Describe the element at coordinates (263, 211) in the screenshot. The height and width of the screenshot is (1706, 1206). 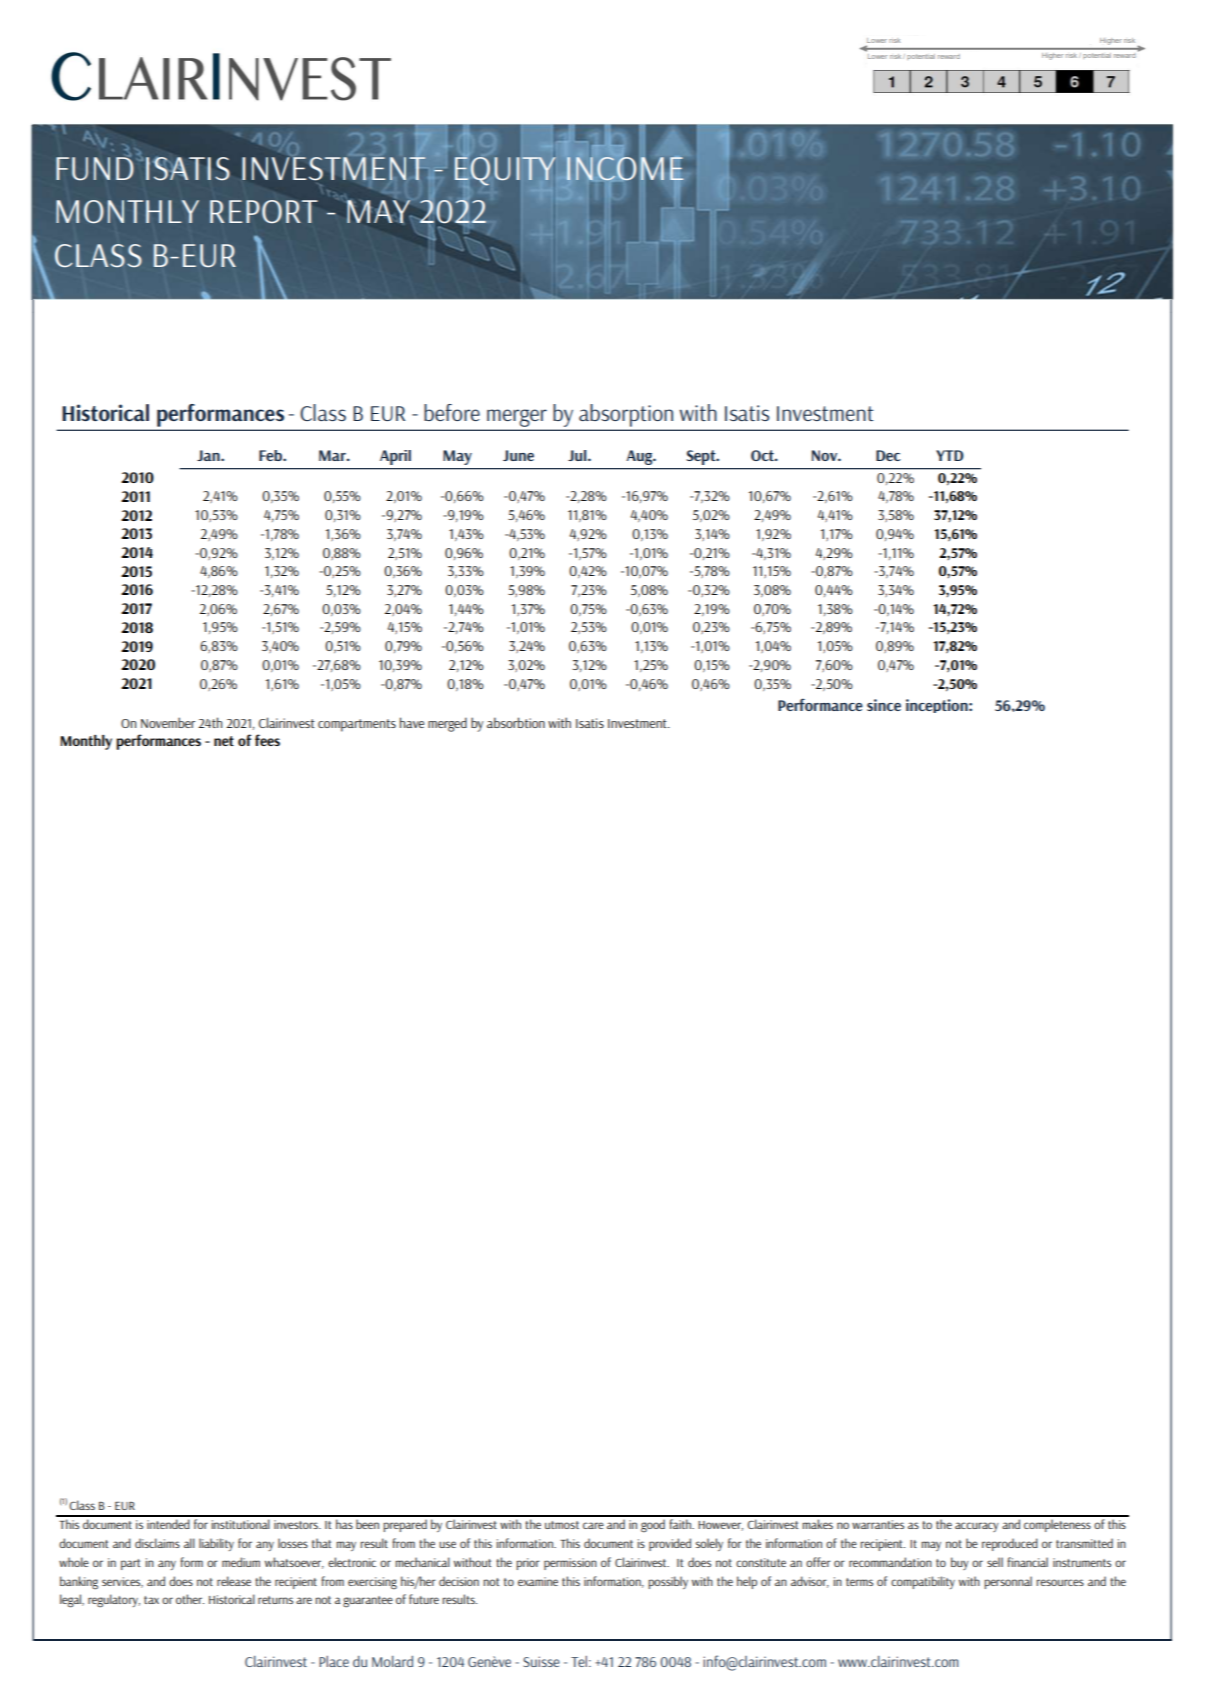
I see `REPORT` at that location.
